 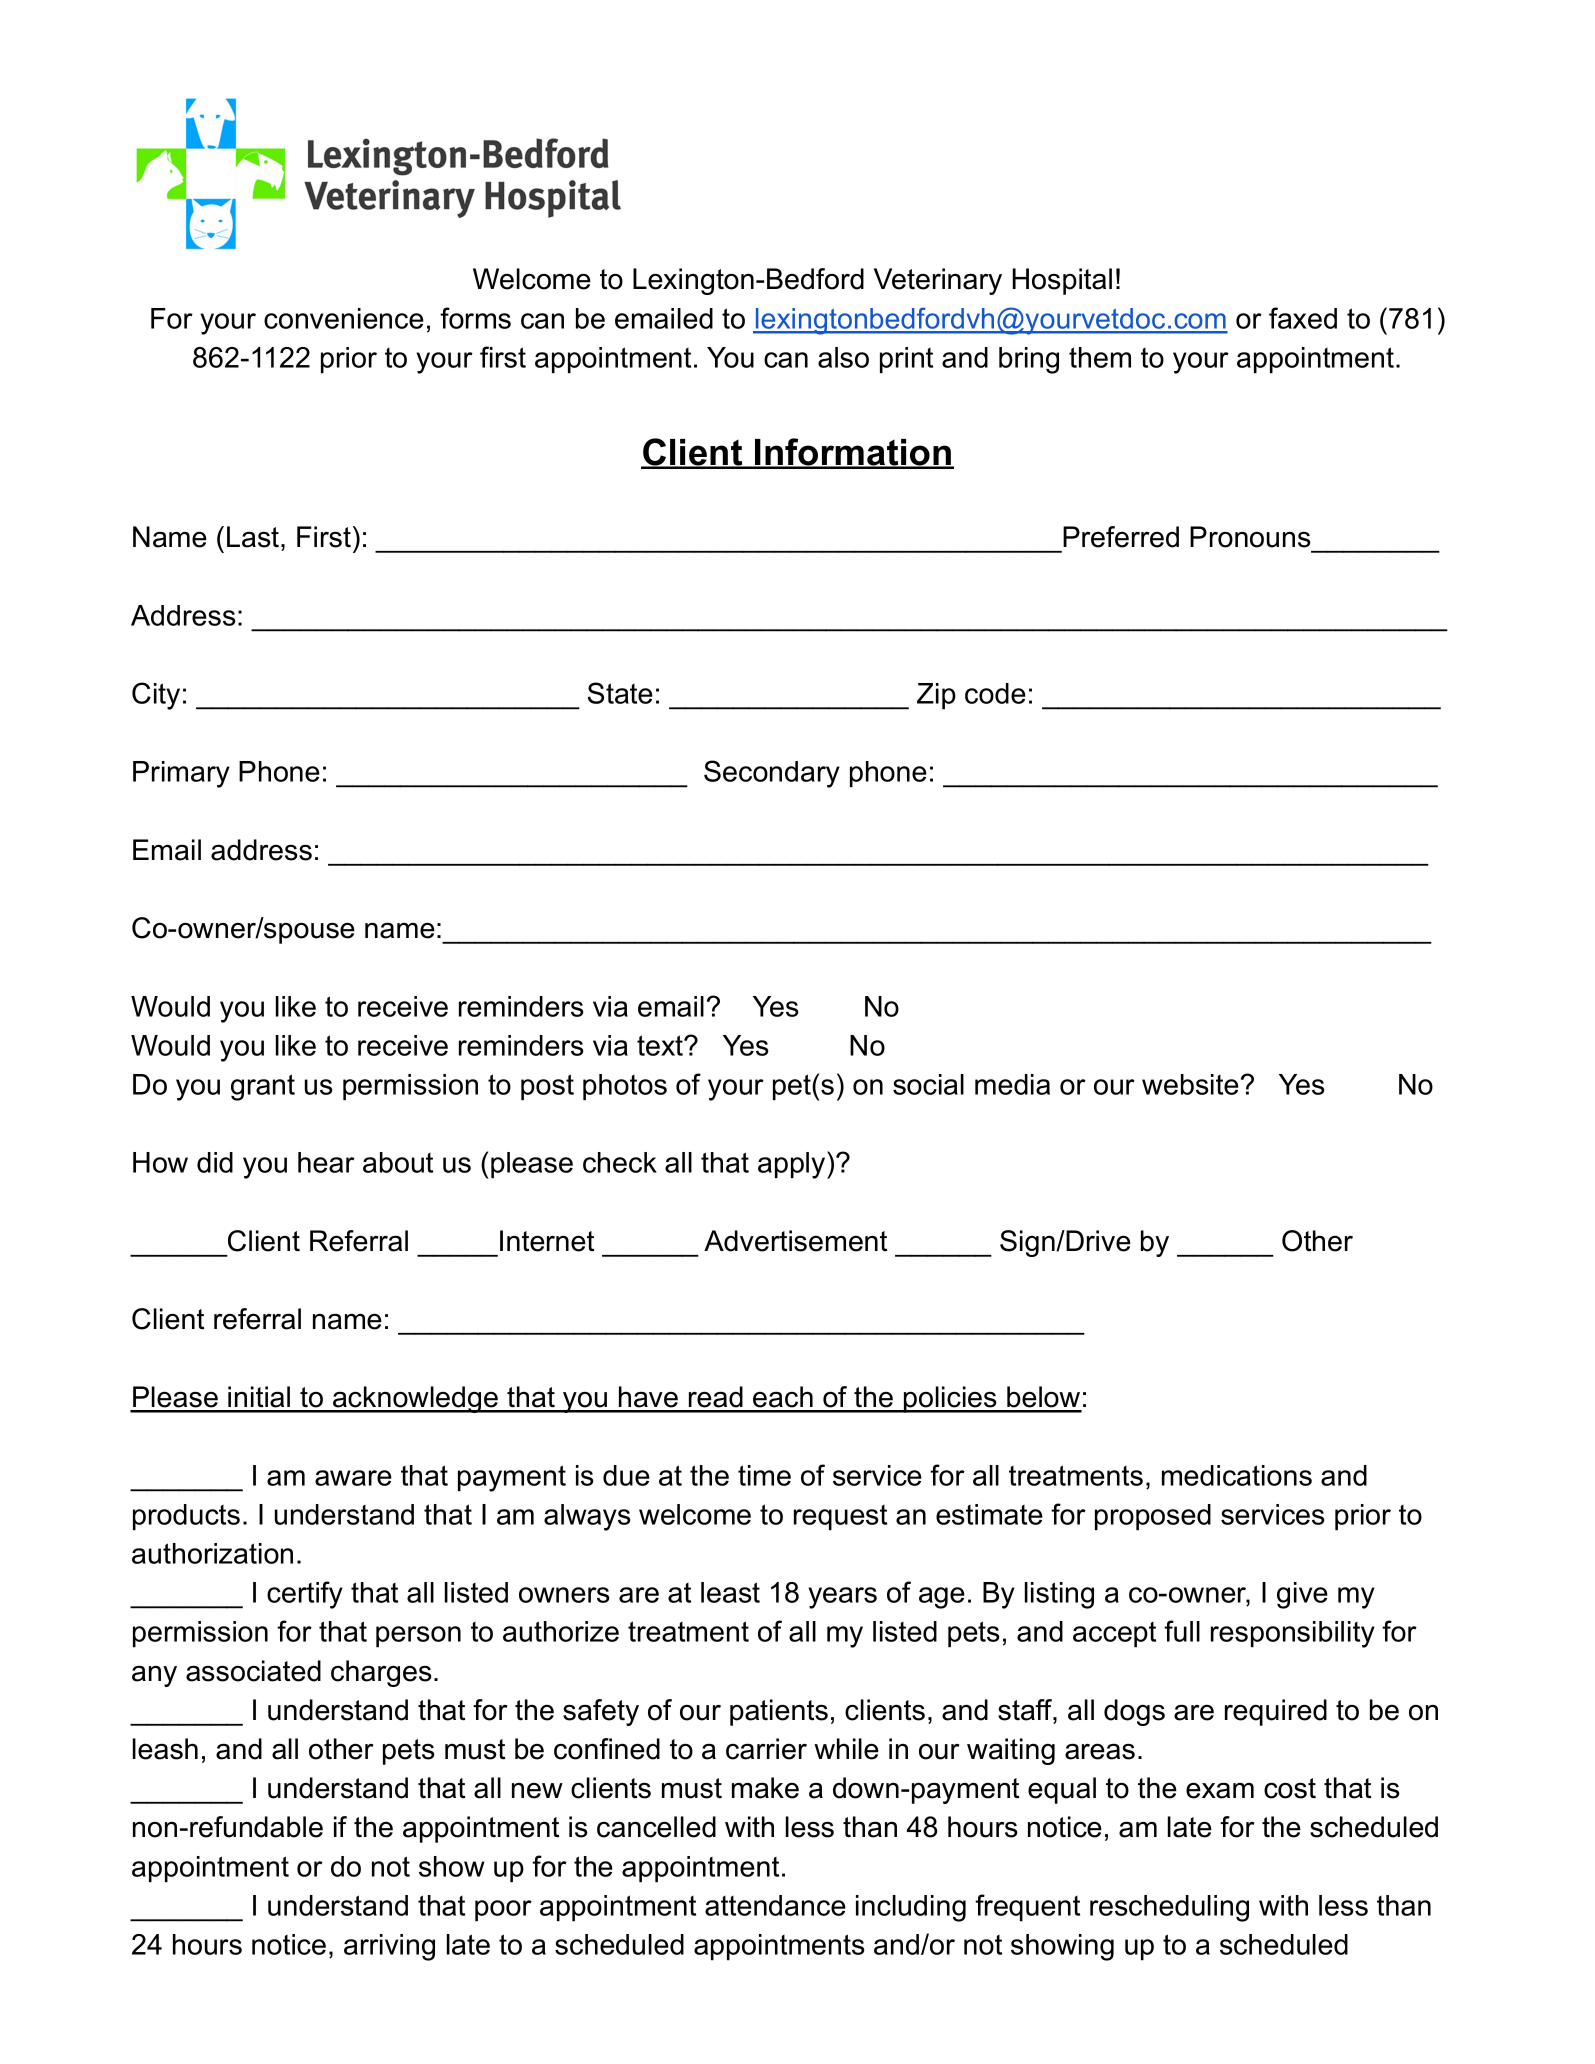 I want to click on acknowledge, so click(x=416, y=1399).
